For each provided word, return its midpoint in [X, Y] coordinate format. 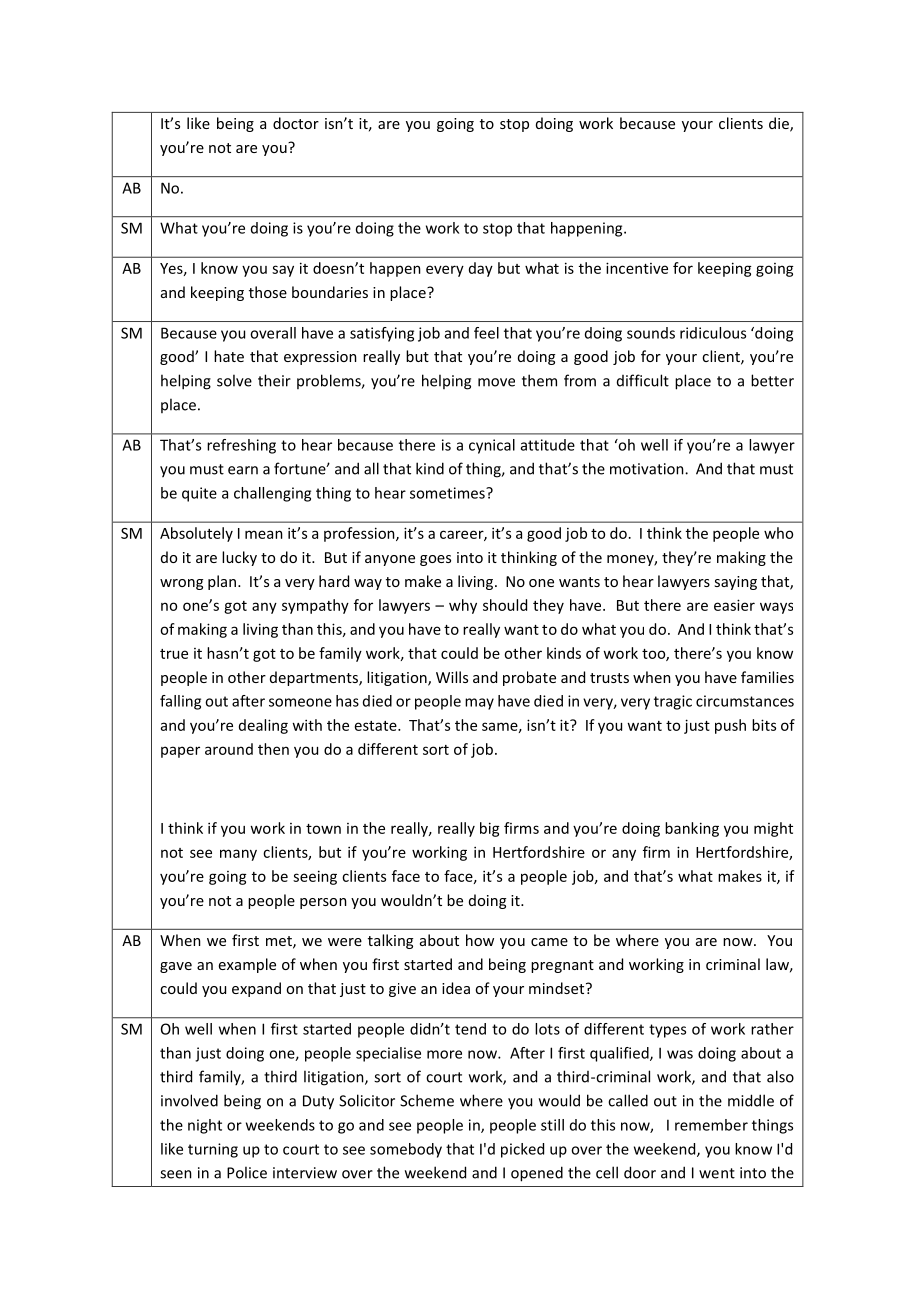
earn [243, 470]
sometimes [448, 493]
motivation [648, 469]
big [490, 829]
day [481, 269]
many [238, 855]
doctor [296, 123]
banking [692, 829]
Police [247, 1172]
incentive [637, 268]
